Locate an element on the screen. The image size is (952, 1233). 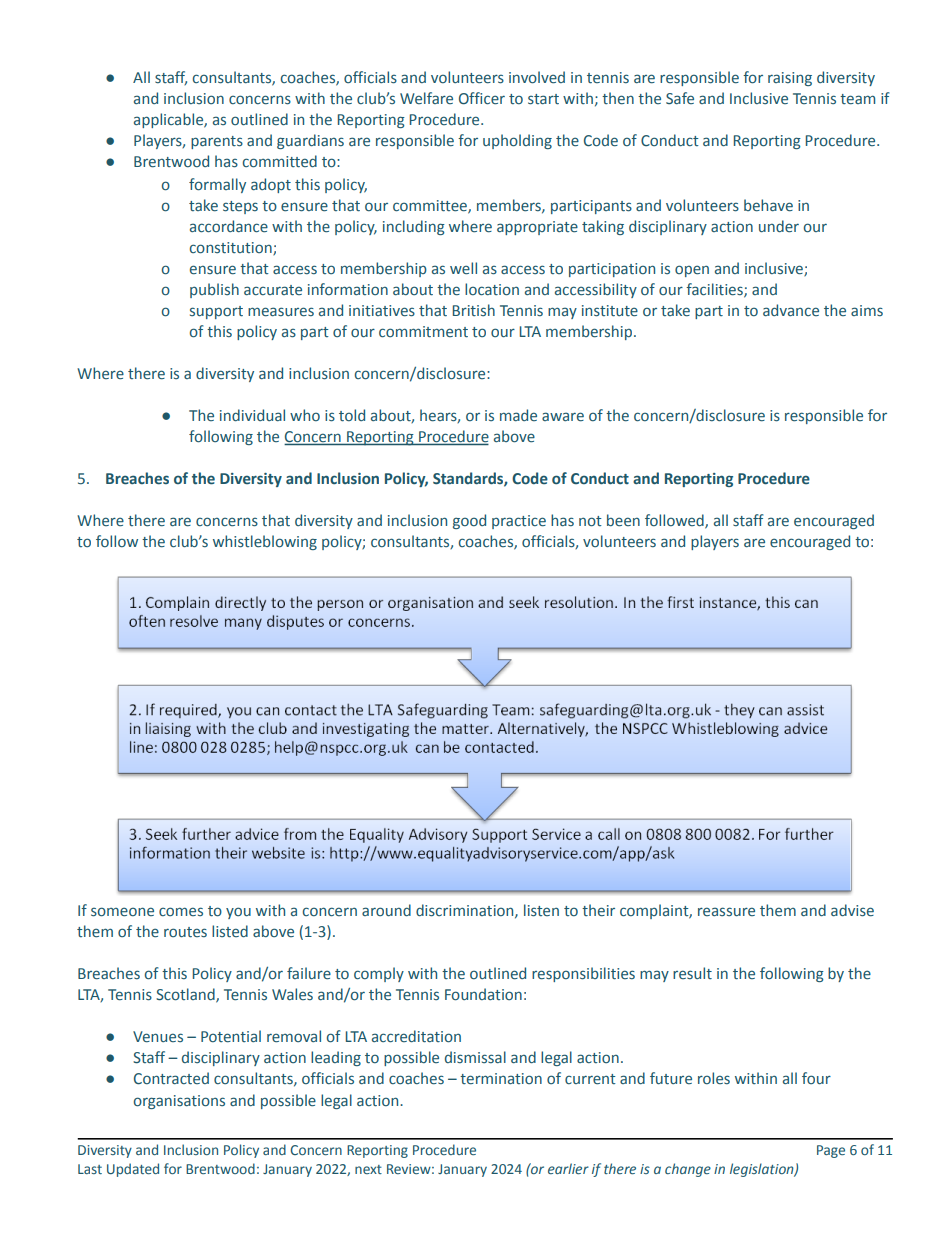
organisations is located at coordinates (179, 1102).
